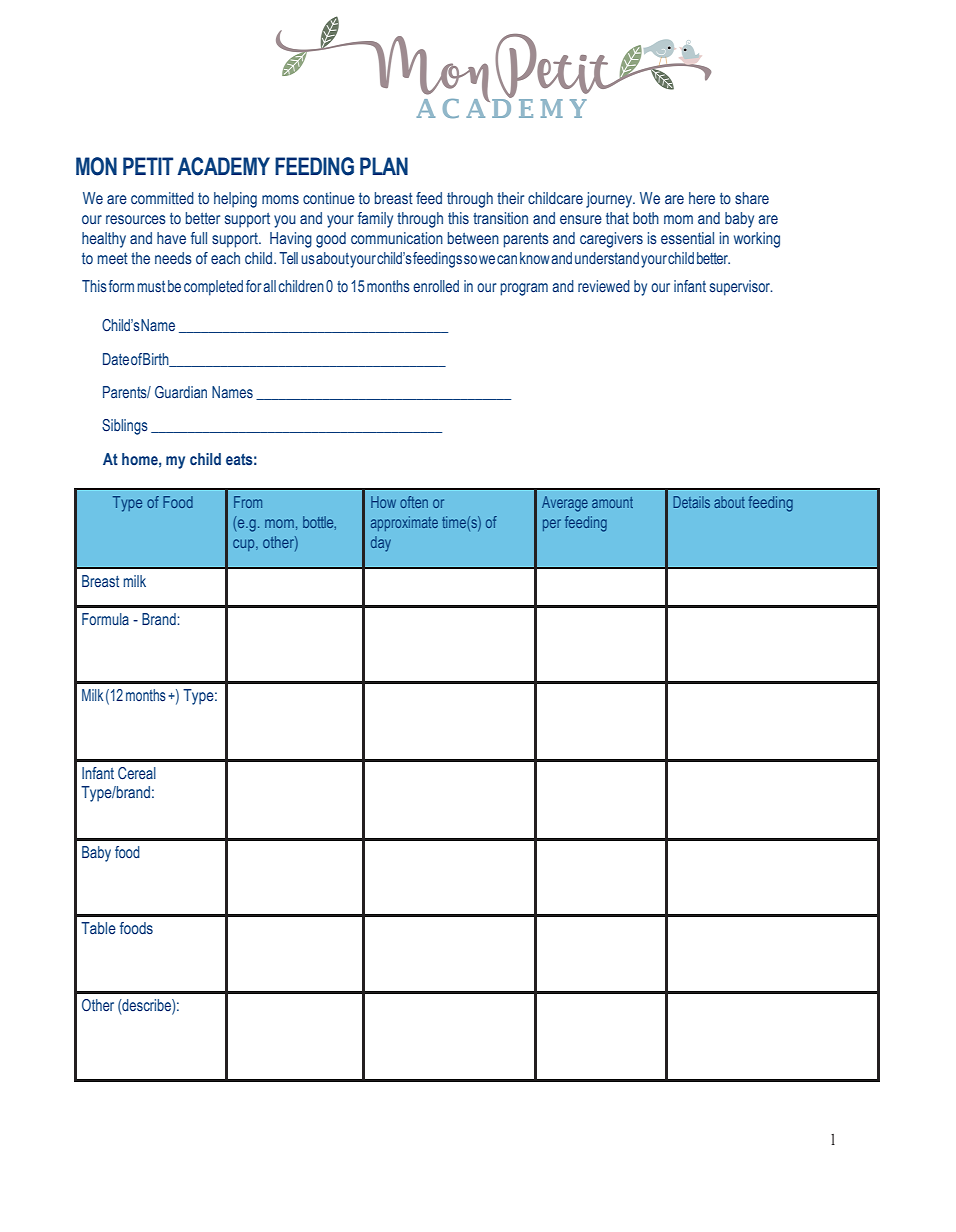  I want to click on PLAN, so click(384, 166).
